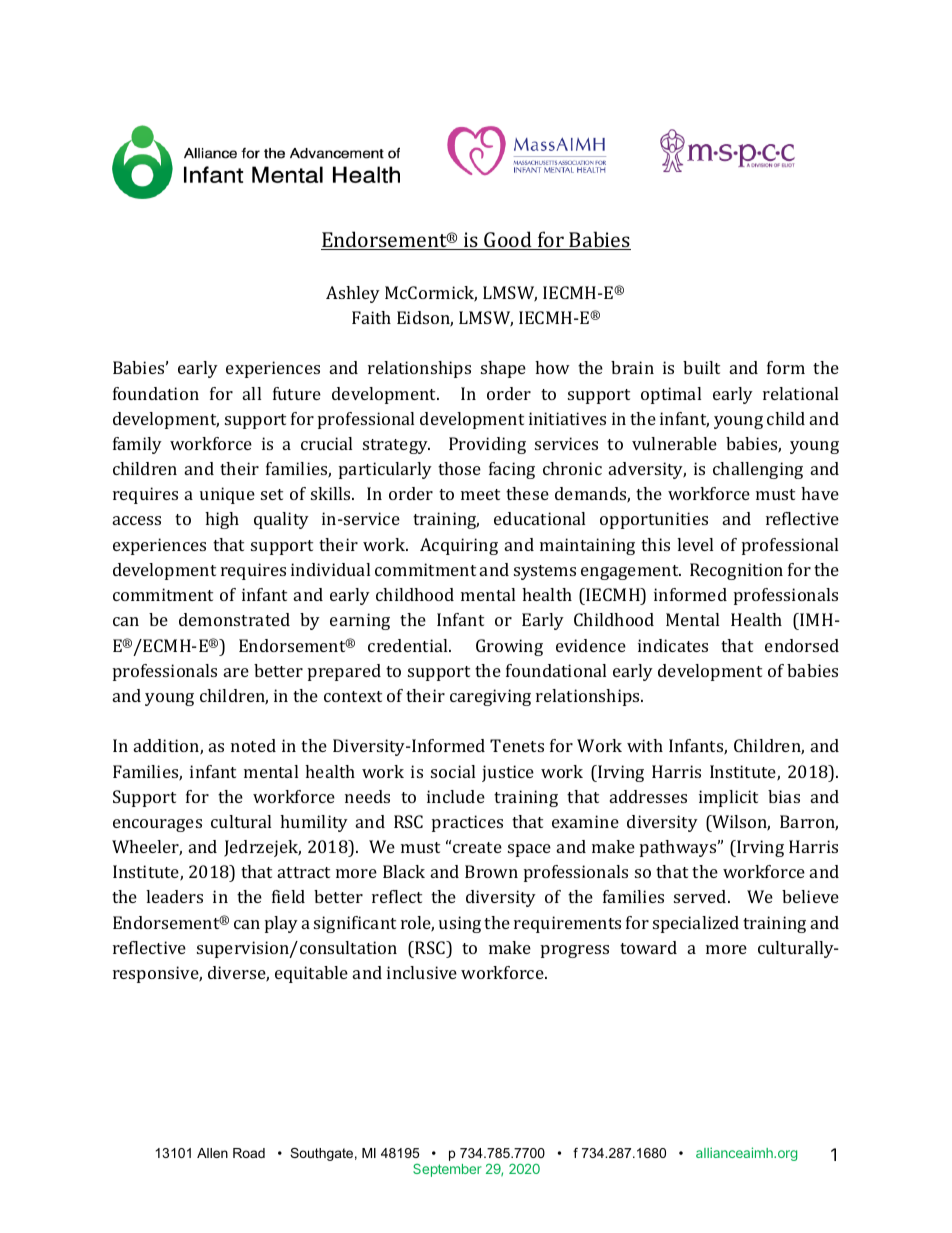 The width and height of the screenshot is (952, 1233). Describe the element at coordinates (227, 495) in the screenshot. I see `unique` at that location.
